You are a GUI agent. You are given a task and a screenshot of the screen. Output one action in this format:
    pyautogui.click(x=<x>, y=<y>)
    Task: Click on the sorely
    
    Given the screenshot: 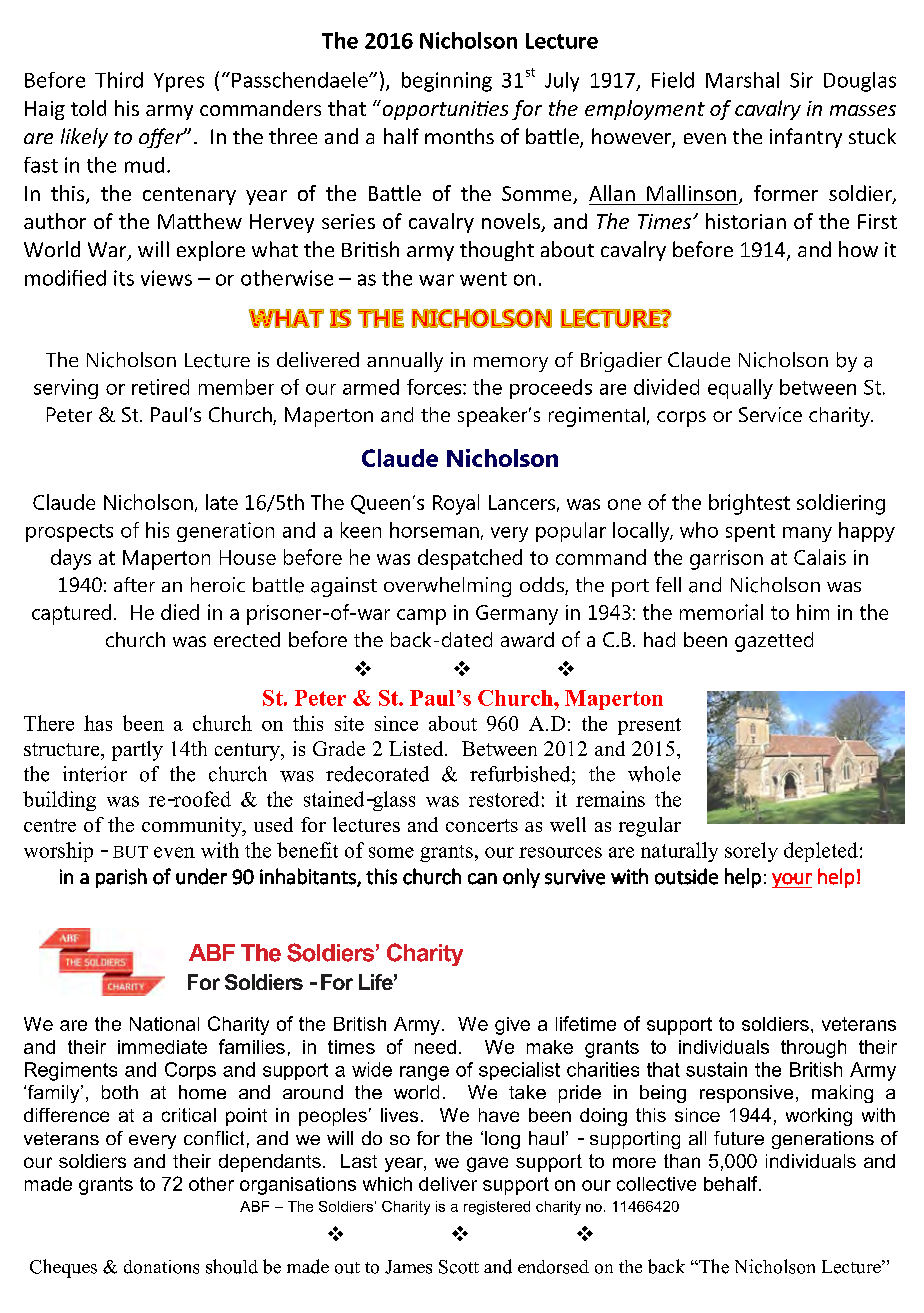 What is the action you would take?
    pyautogui.click(x=751, y=852)
